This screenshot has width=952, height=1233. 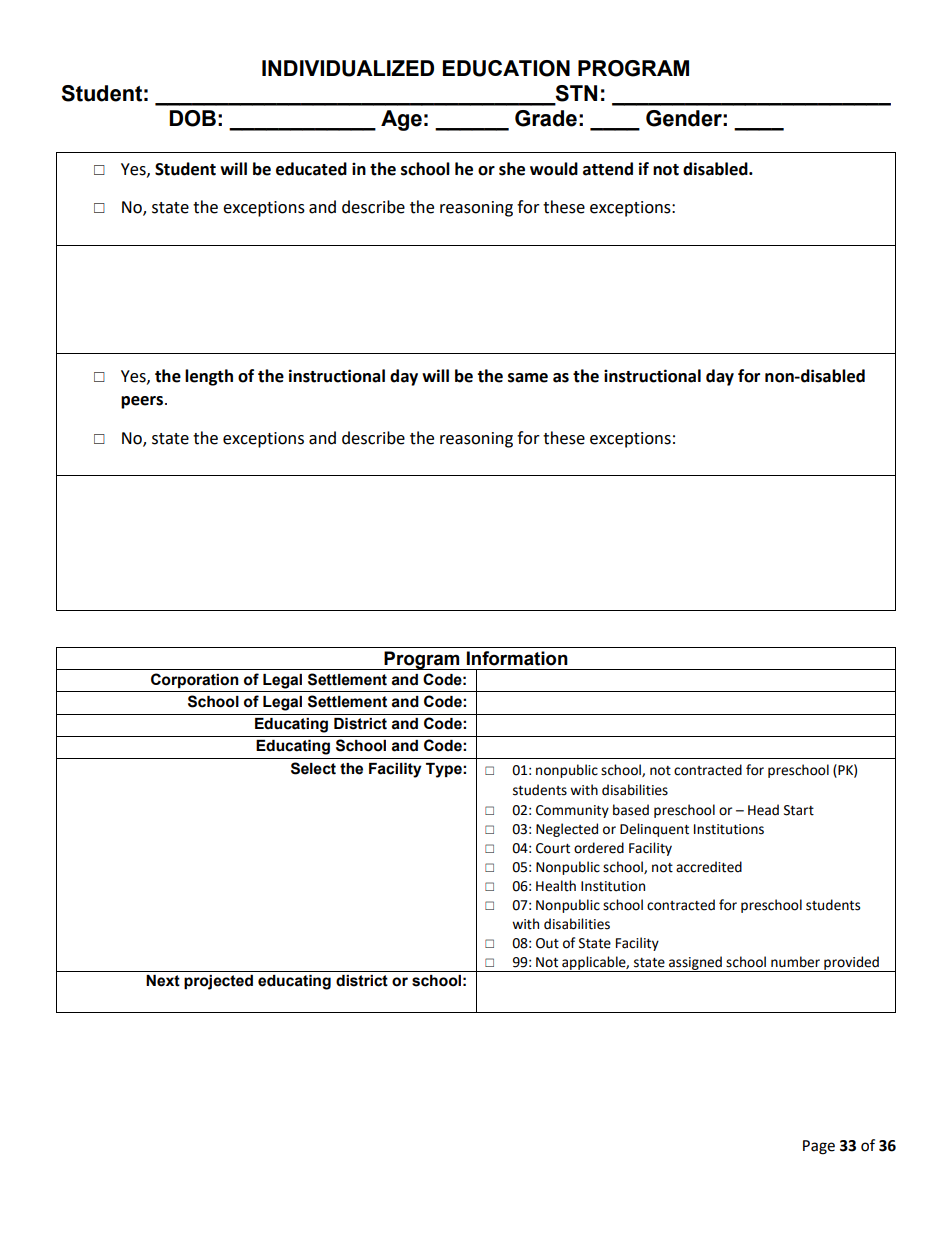 I want to click on length, so click(x=209, y=377).
